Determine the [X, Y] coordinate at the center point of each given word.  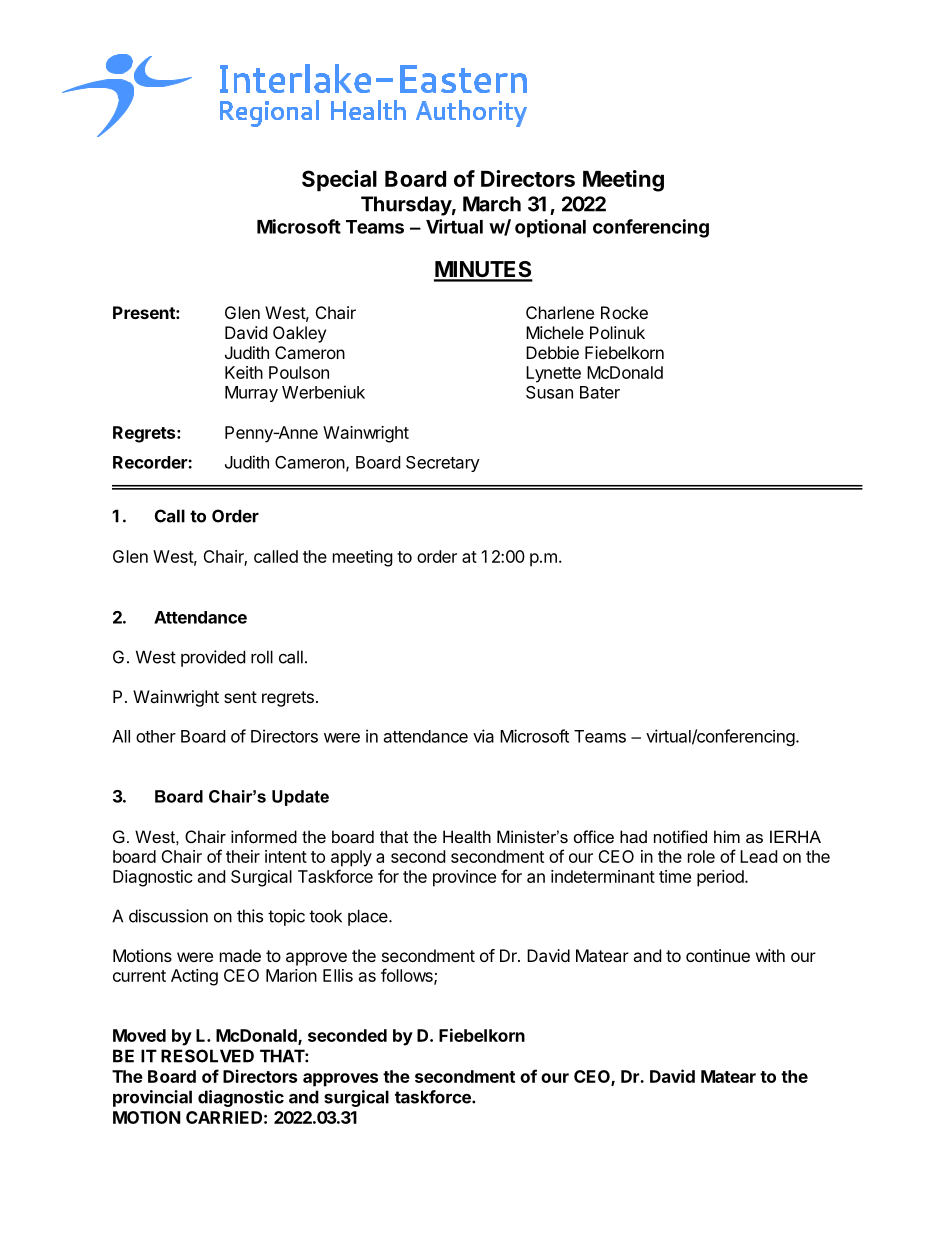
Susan [549, 392]
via [483, 736]
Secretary [443, 464]
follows [408, 976]
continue [718, 955]
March [492, 204]
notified [680, 836]
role [701, 856]
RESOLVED [207, 1056]
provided [213, 658]
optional [550, 228]
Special [339, 181]
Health [467, 836]
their [243, 856]
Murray [251, 394]
